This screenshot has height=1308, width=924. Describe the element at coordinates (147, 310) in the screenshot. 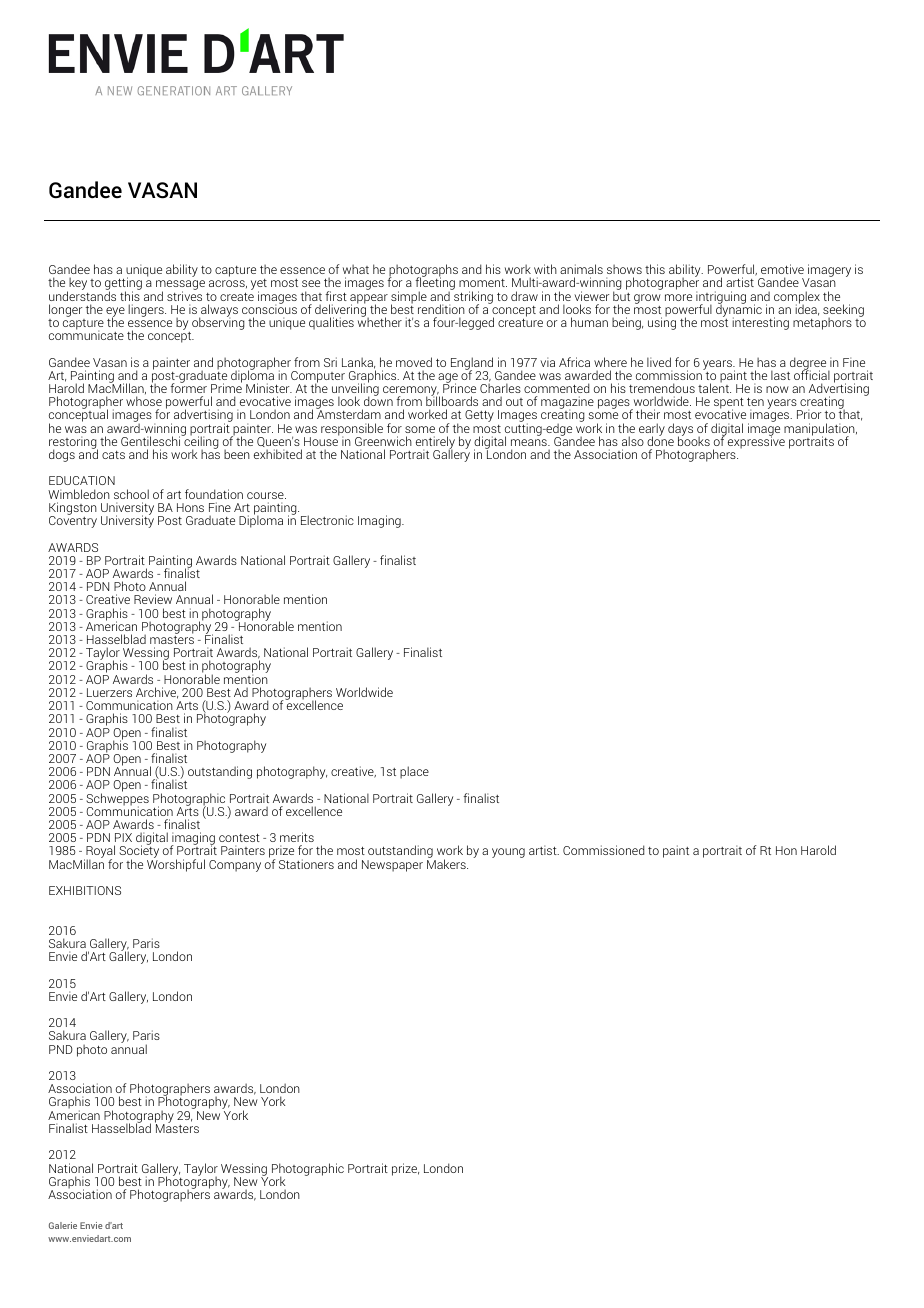

I see `lingers` at that location.
